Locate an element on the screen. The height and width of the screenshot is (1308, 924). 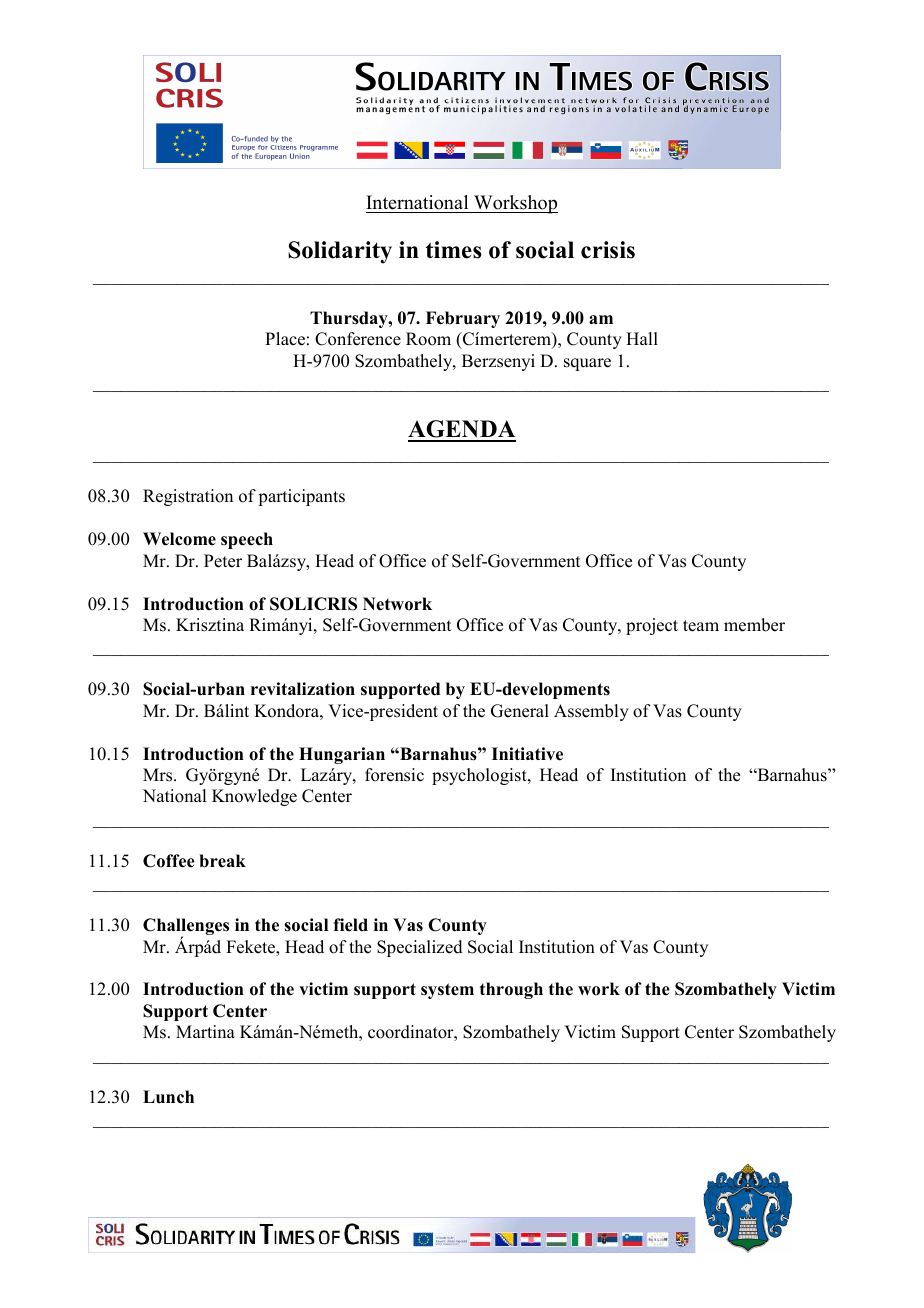
Knowledge is located at coordinates (254, 797).
